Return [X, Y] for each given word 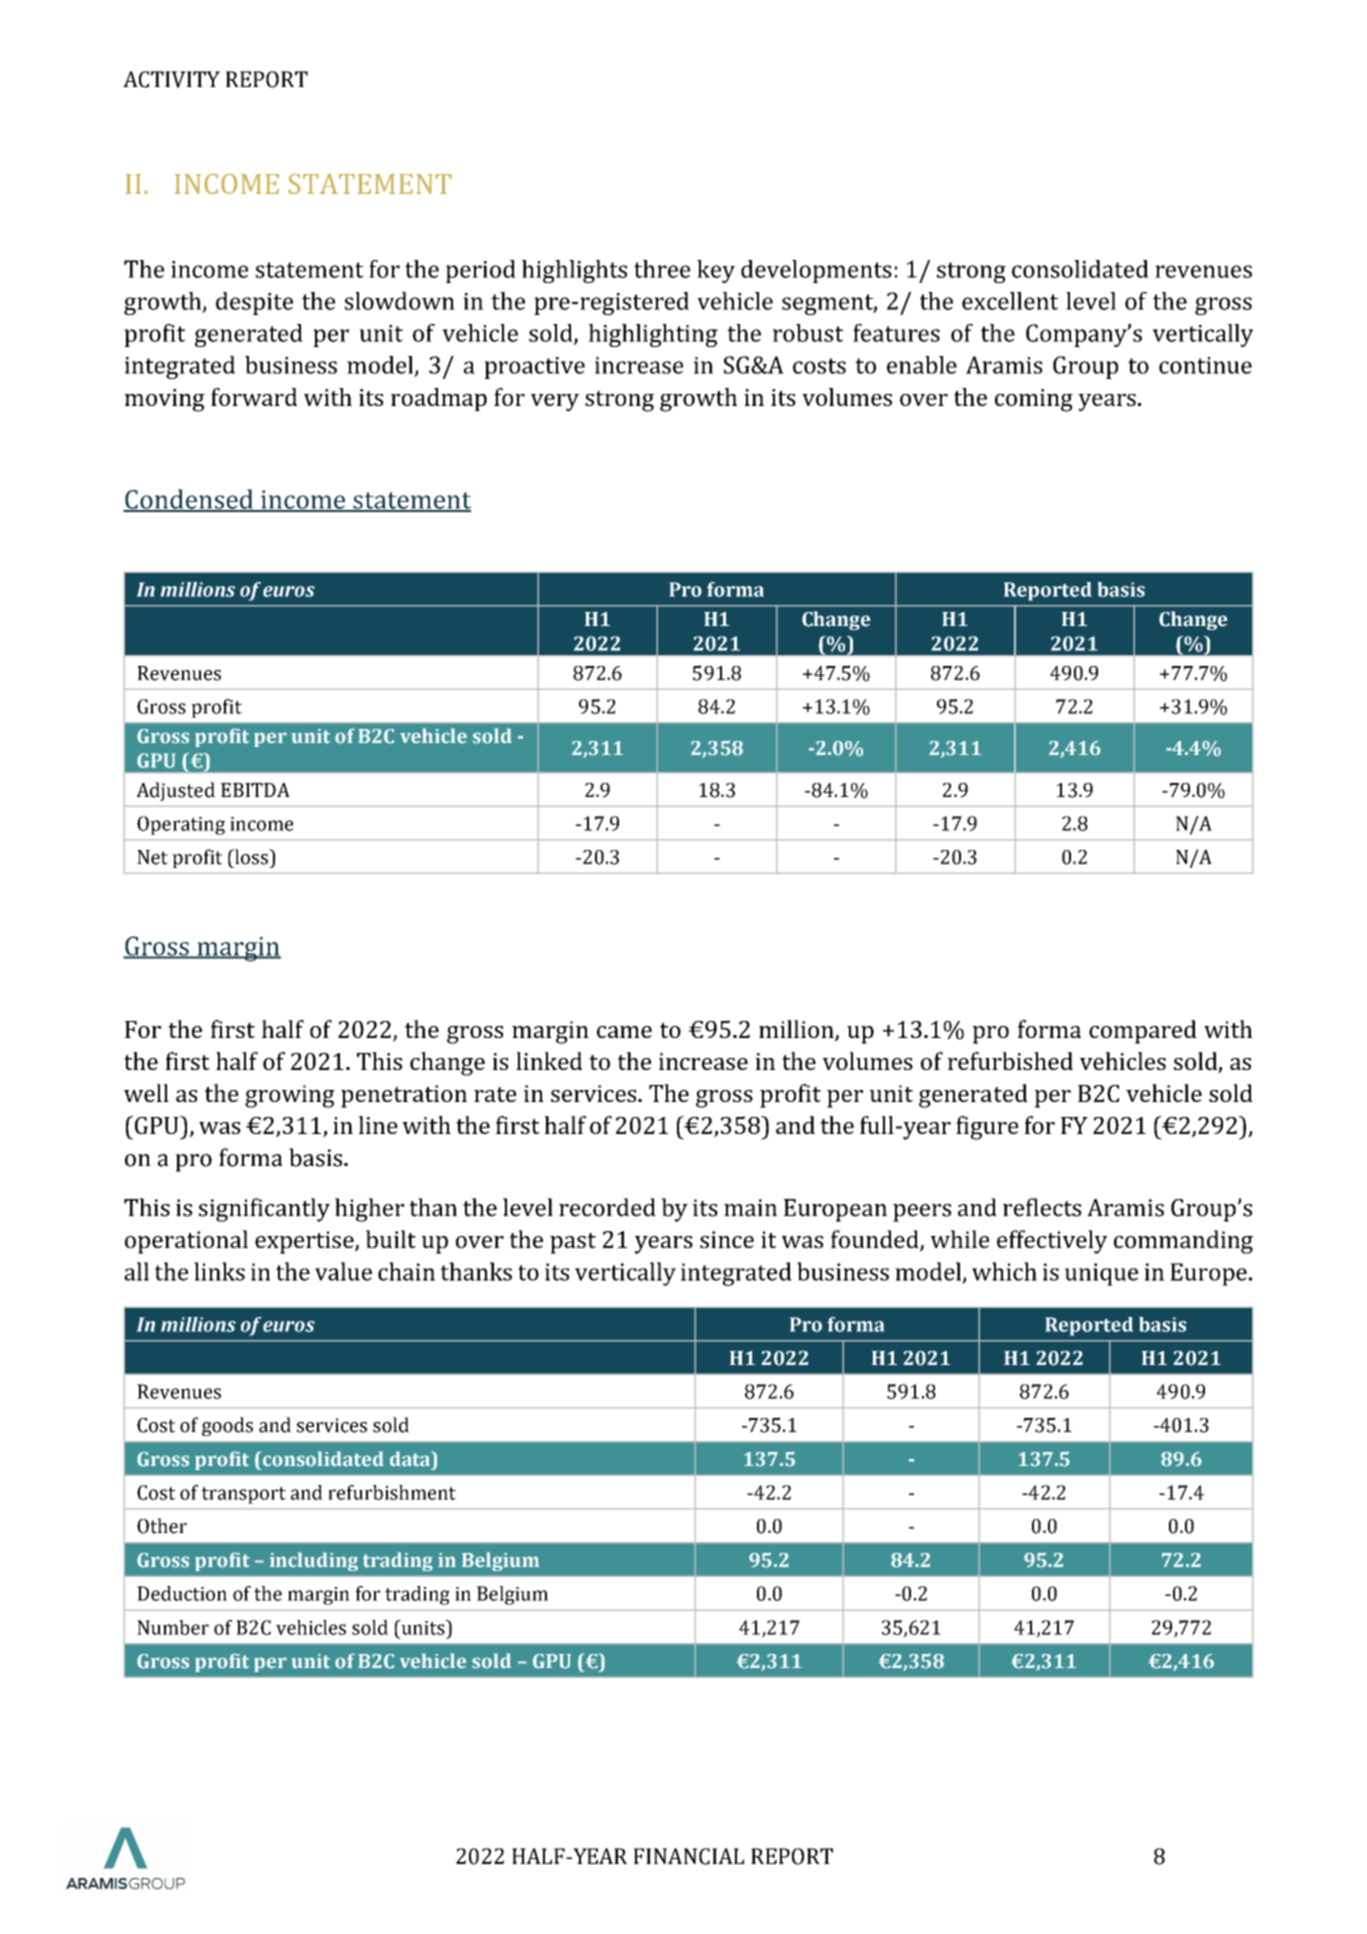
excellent [1010, 301]
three [662, 269]
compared [1143, 1032]
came [624, 1032]
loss [252, 857]
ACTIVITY [171, 79]
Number [173, 1627]
